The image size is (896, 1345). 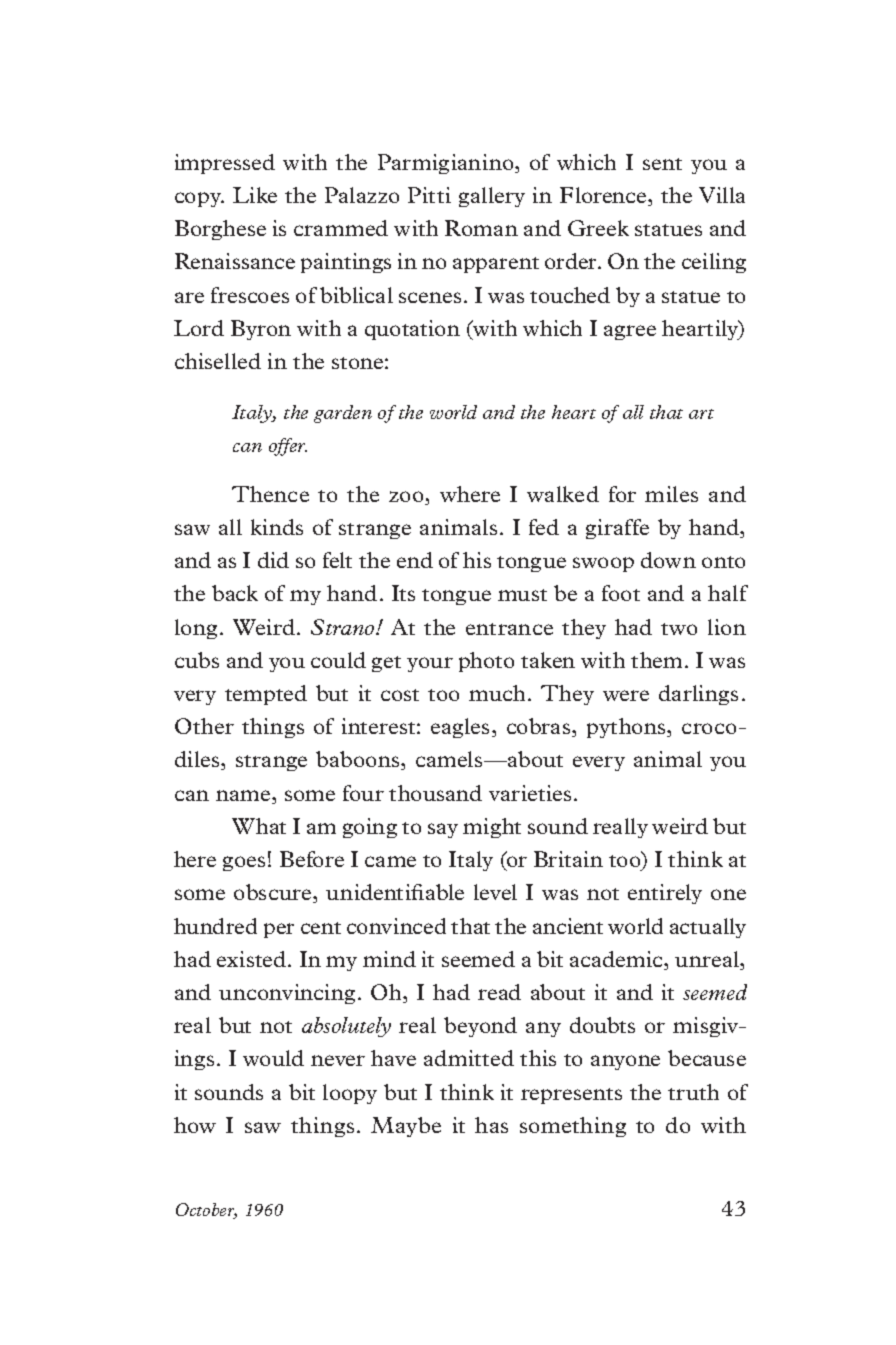 What do you see at coordinates (722, 195) in the screenshot?
I see `Villa` at bounding box center [722, 195].
